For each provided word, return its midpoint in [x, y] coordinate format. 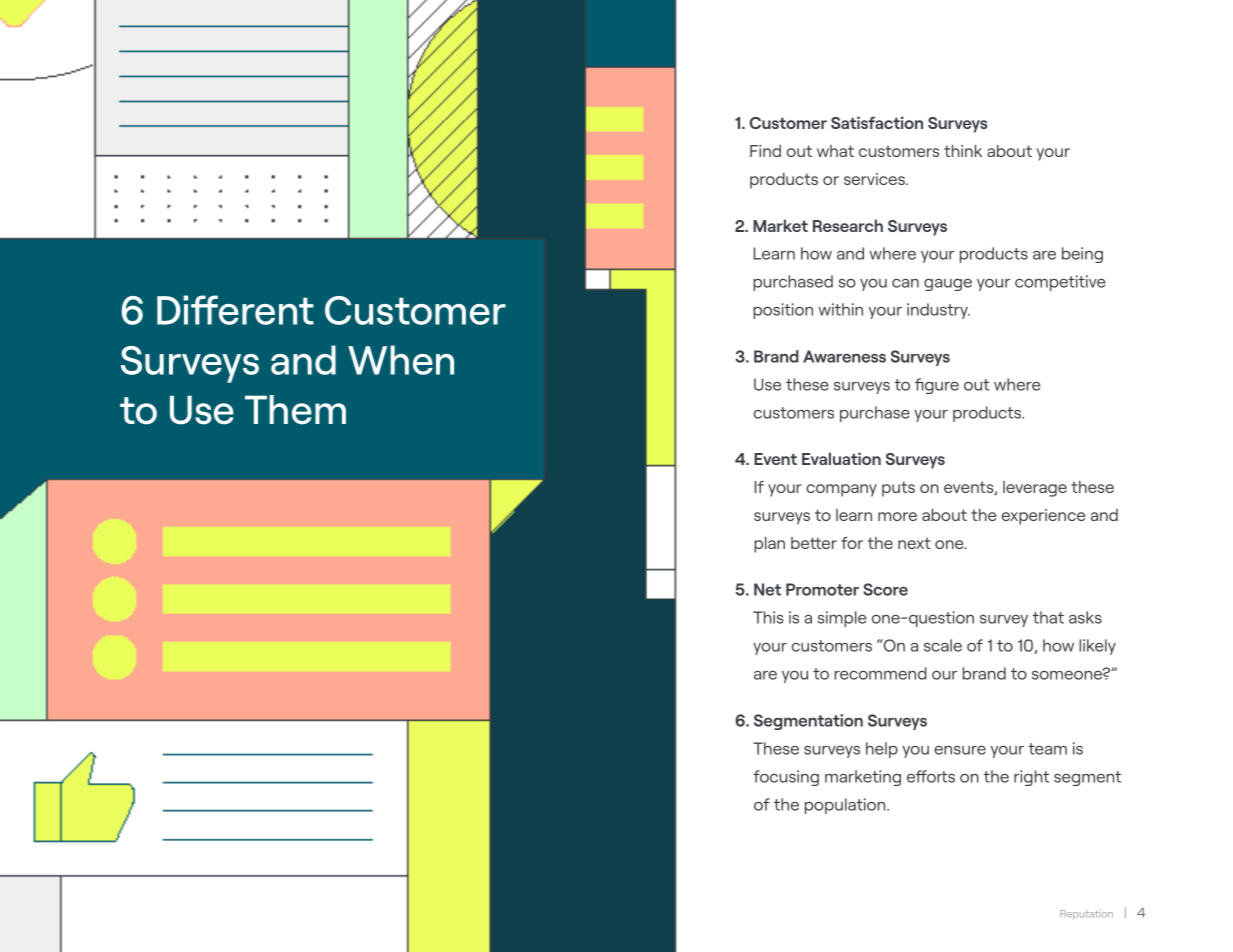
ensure [960, 750]
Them [295, 410]
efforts [931, 776]
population [846, 806]
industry [938, 311]
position [783, 311]
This [768, 617]
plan [769, 545]
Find [765, 151]
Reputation [1086, 915]
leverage [1035, 489]
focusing [786, 778]
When [401, 360]
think [963, 151]
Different [235, 310]
